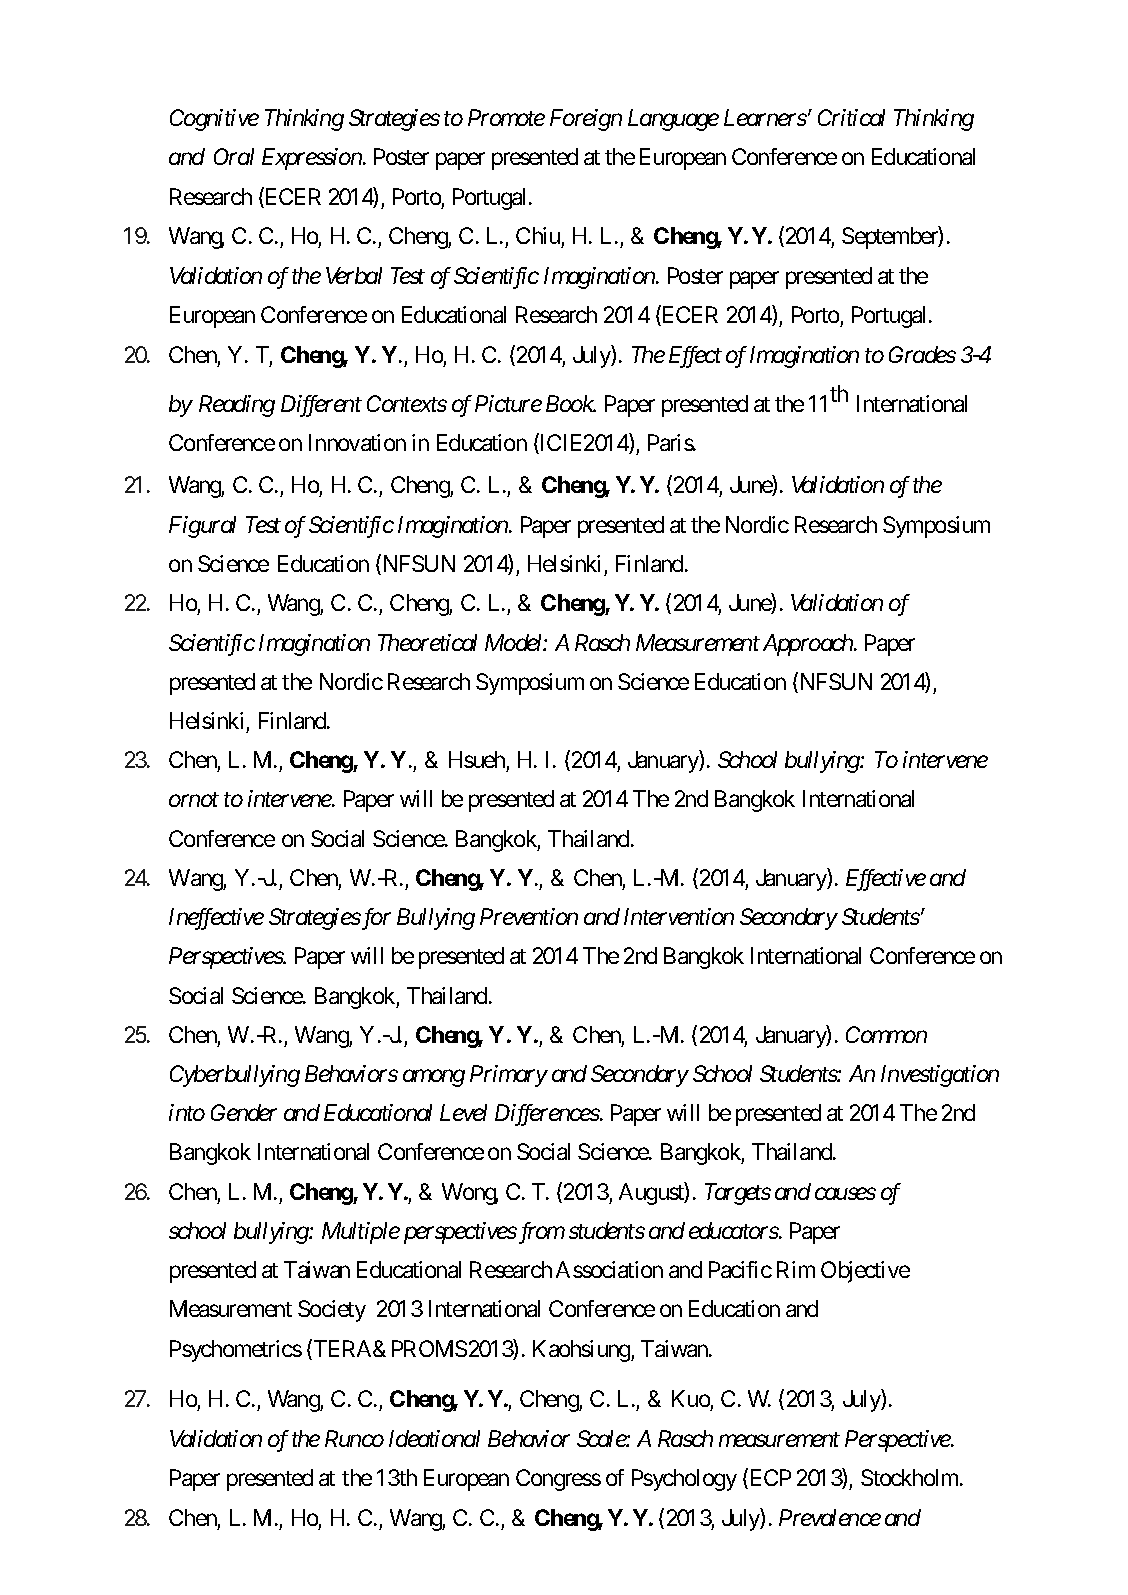 The height and width of the screenshot is (1595, 1128). What do you see at coordinates (236, 1351) in the screenshot?
I see `Psychometrics` at bounding box center [236, 1351].
